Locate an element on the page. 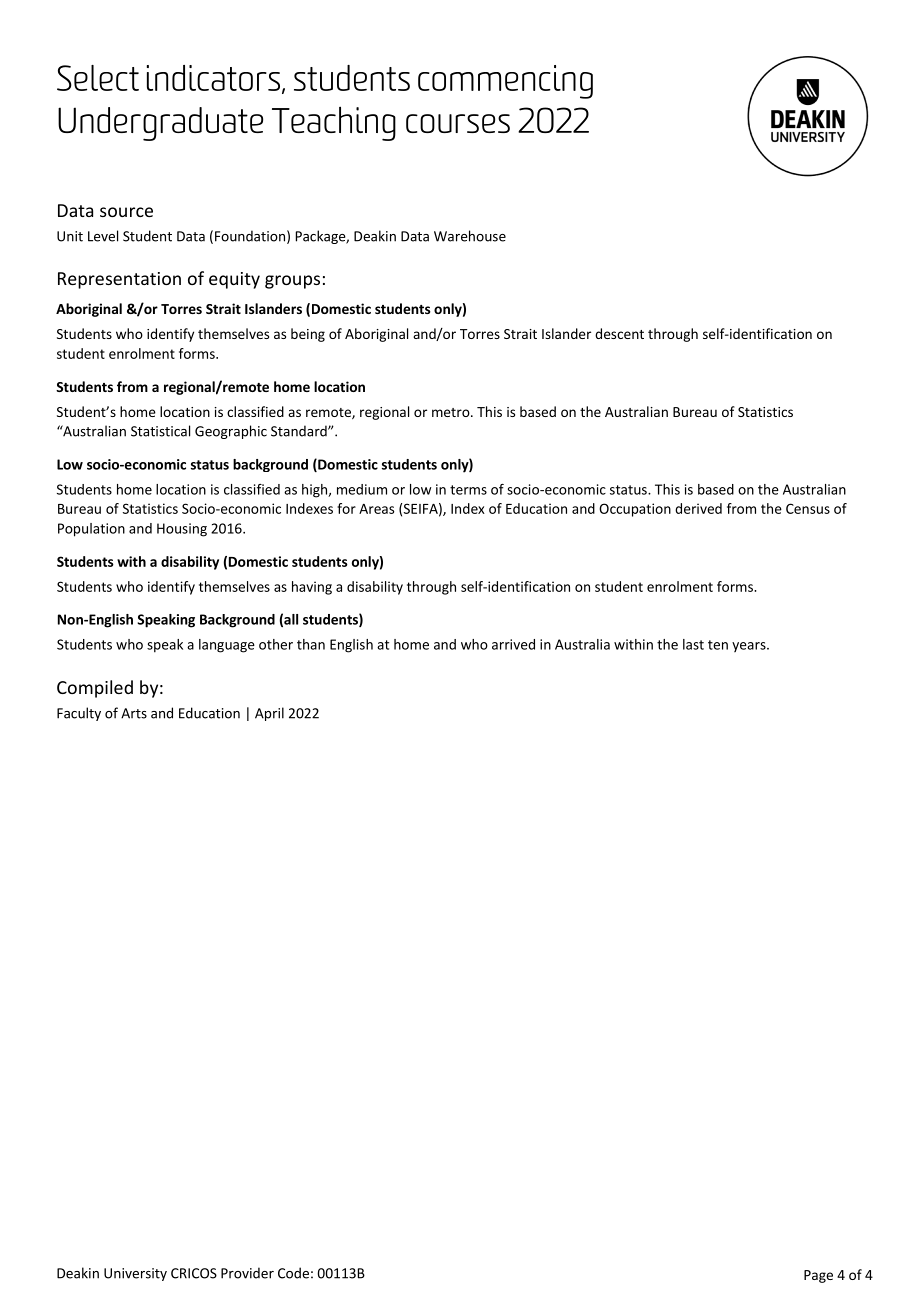 The height and width of the page is (1308, 924). derived is located at coordinates (698, 508).
